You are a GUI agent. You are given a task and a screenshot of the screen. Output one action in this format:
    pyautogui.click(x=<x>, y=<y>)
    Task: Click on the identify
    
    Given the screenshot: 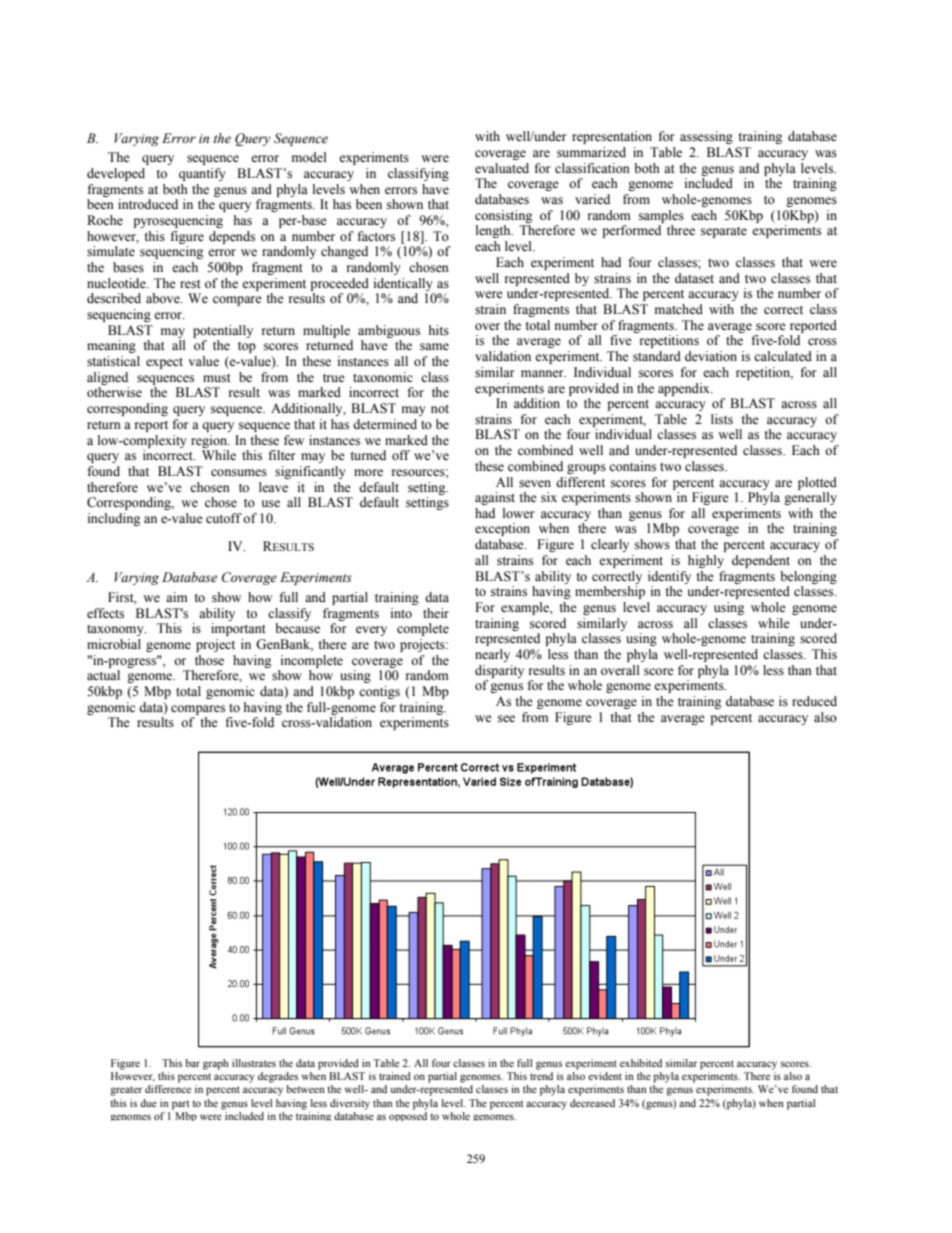 What is the action you would take?
    pyautogui.click(x=669, y=577)
